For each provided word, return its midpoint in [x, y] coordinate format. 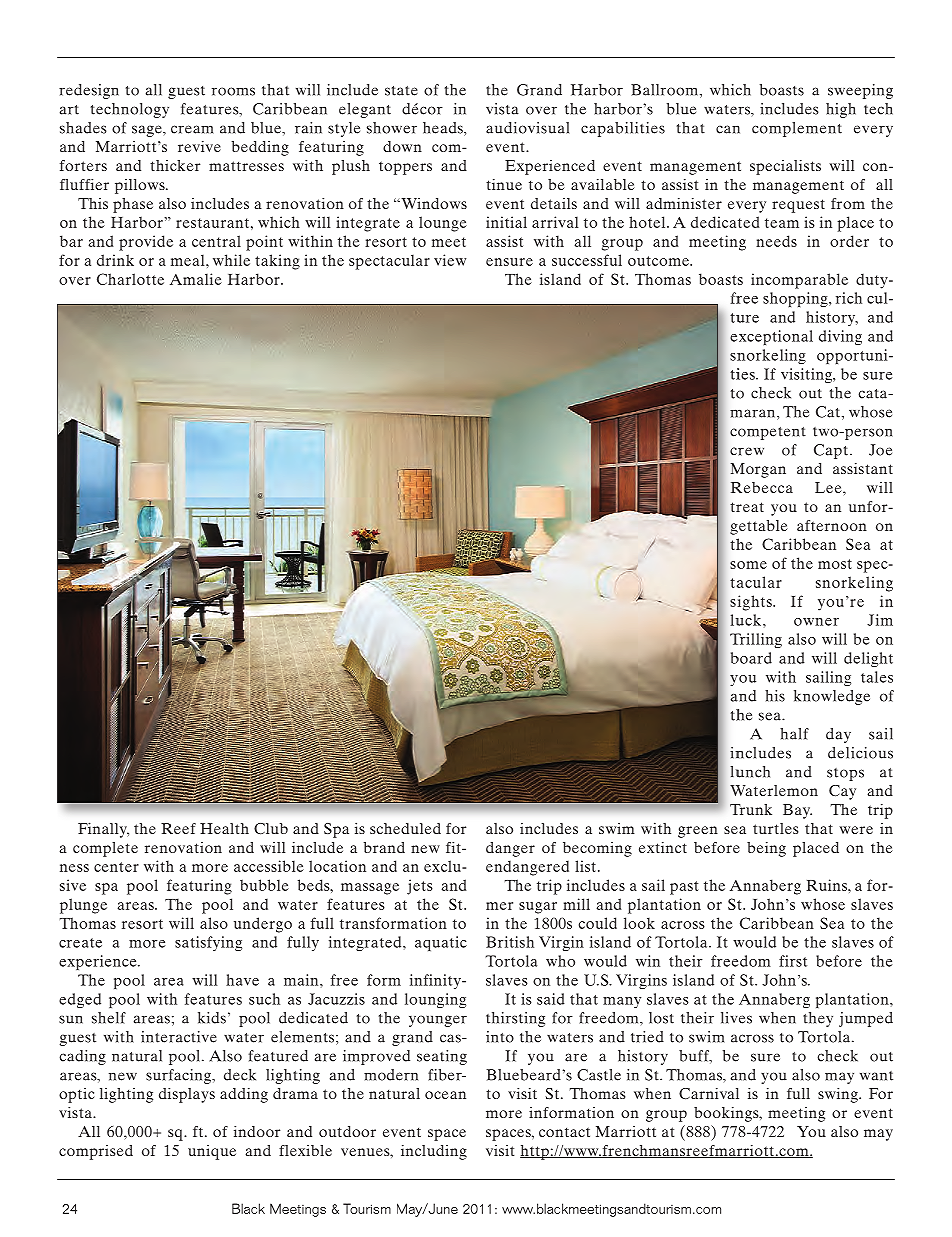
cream [192, 129]
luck [745, 620]
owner [816, 622]
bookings [727, 1114]
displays [187, 1095]
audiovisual [527, 128]
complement [797, 129]
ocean [445, 1095]
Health [224, 828]
